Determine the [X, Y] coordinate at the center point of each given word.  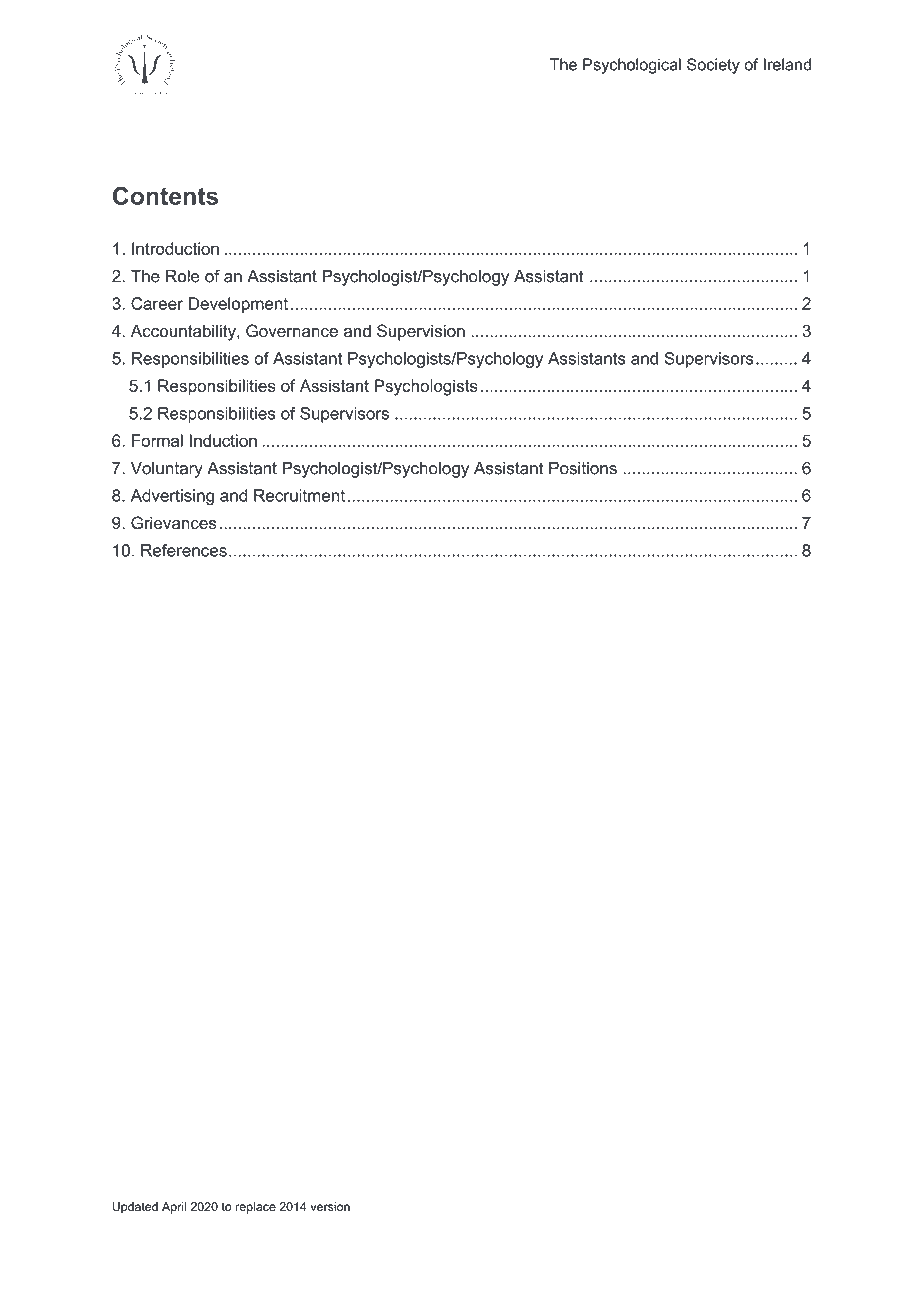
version [330, 1207]
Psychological [632, 66]
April [174, 1208]
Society [713, 66]
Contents [165, 195]
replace [256, 1208]
